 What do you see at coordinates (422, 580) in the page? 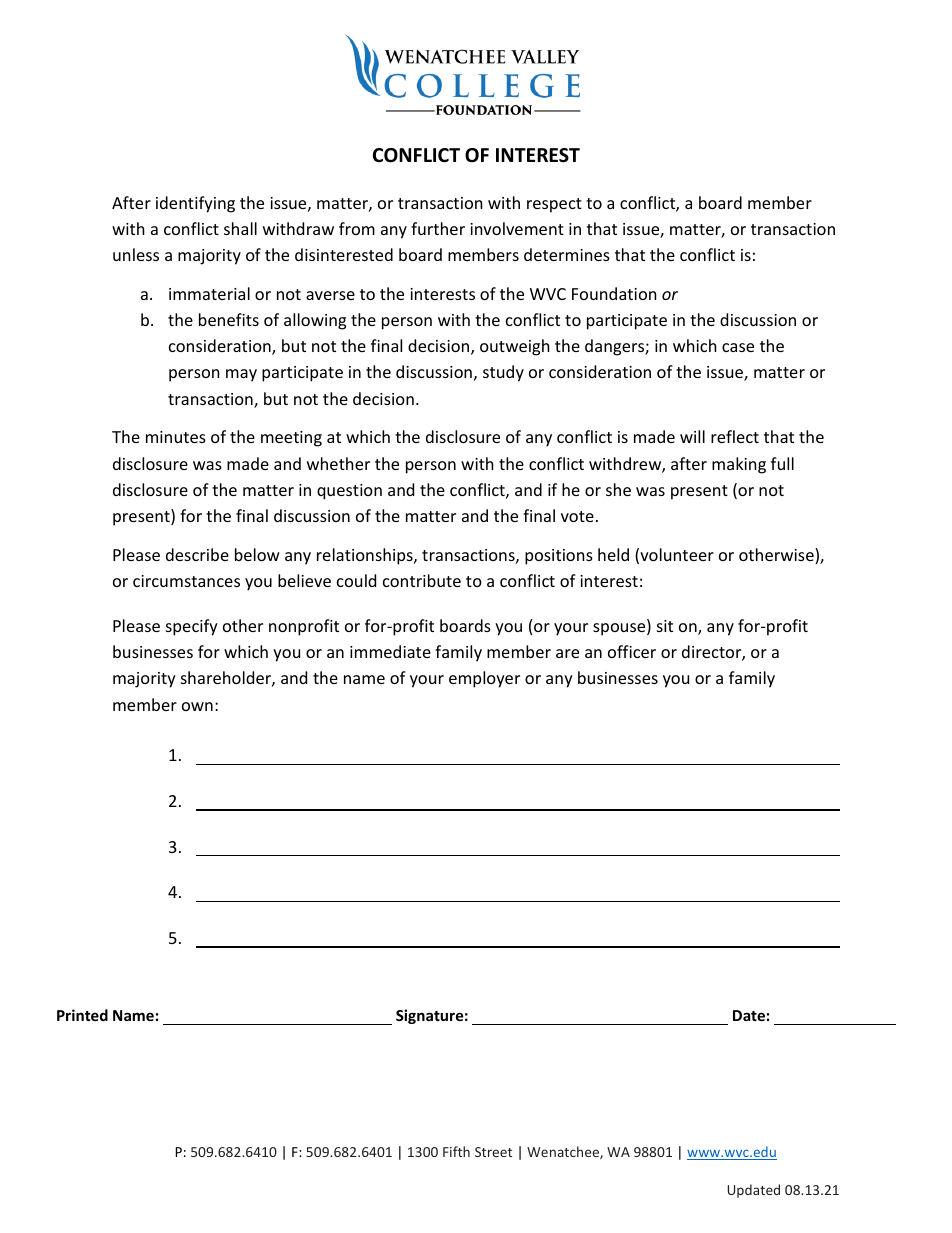
I see `contribute` at bounding box center [422, 580].
